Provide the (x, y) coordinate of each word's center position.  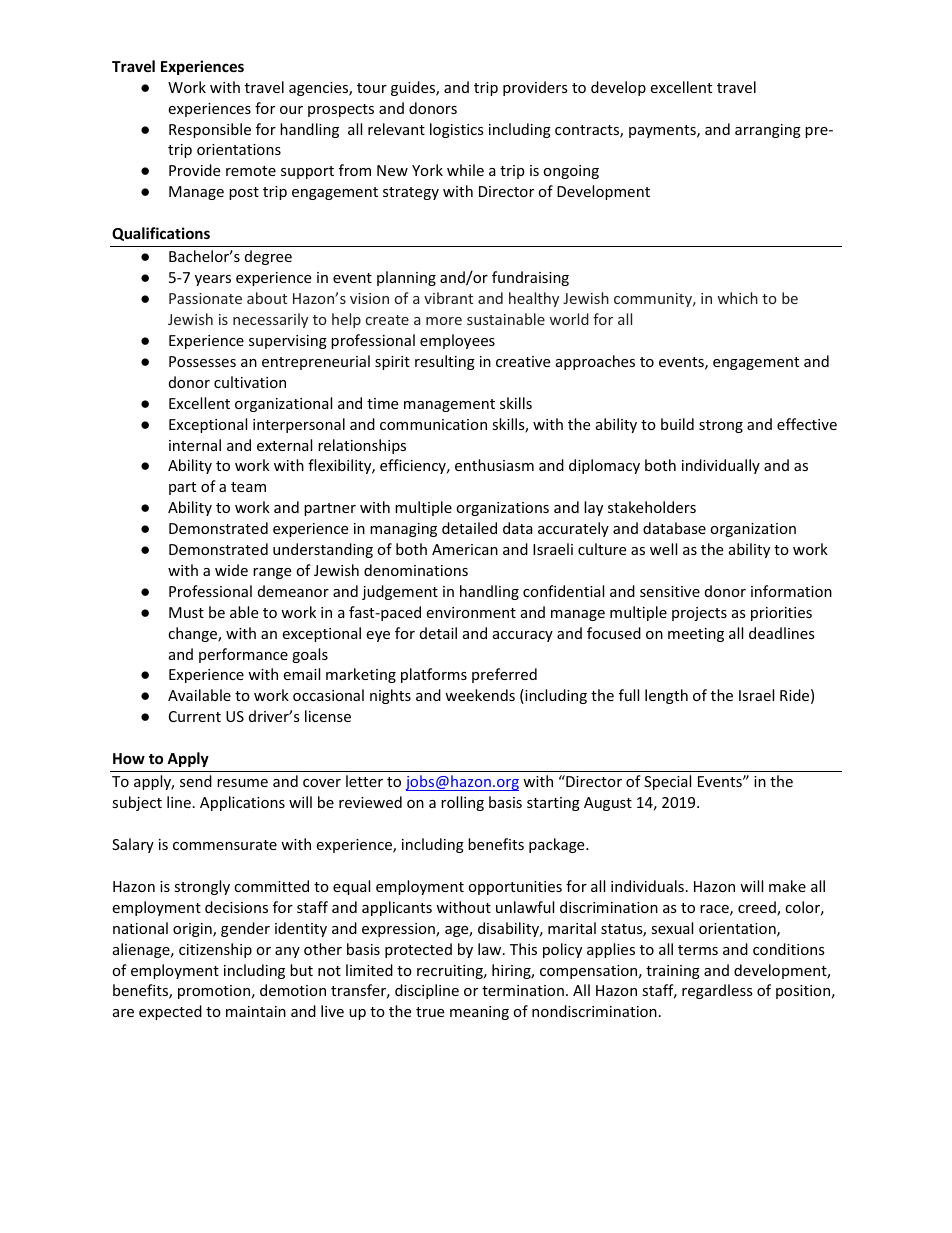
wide (231, 570)
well (663, 549)
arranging (768, 131)
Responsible (210, 130)
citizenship (215, 950)
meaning (479, 1013)
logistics (457, 130)
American (465, 549)
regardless (717, 991)
